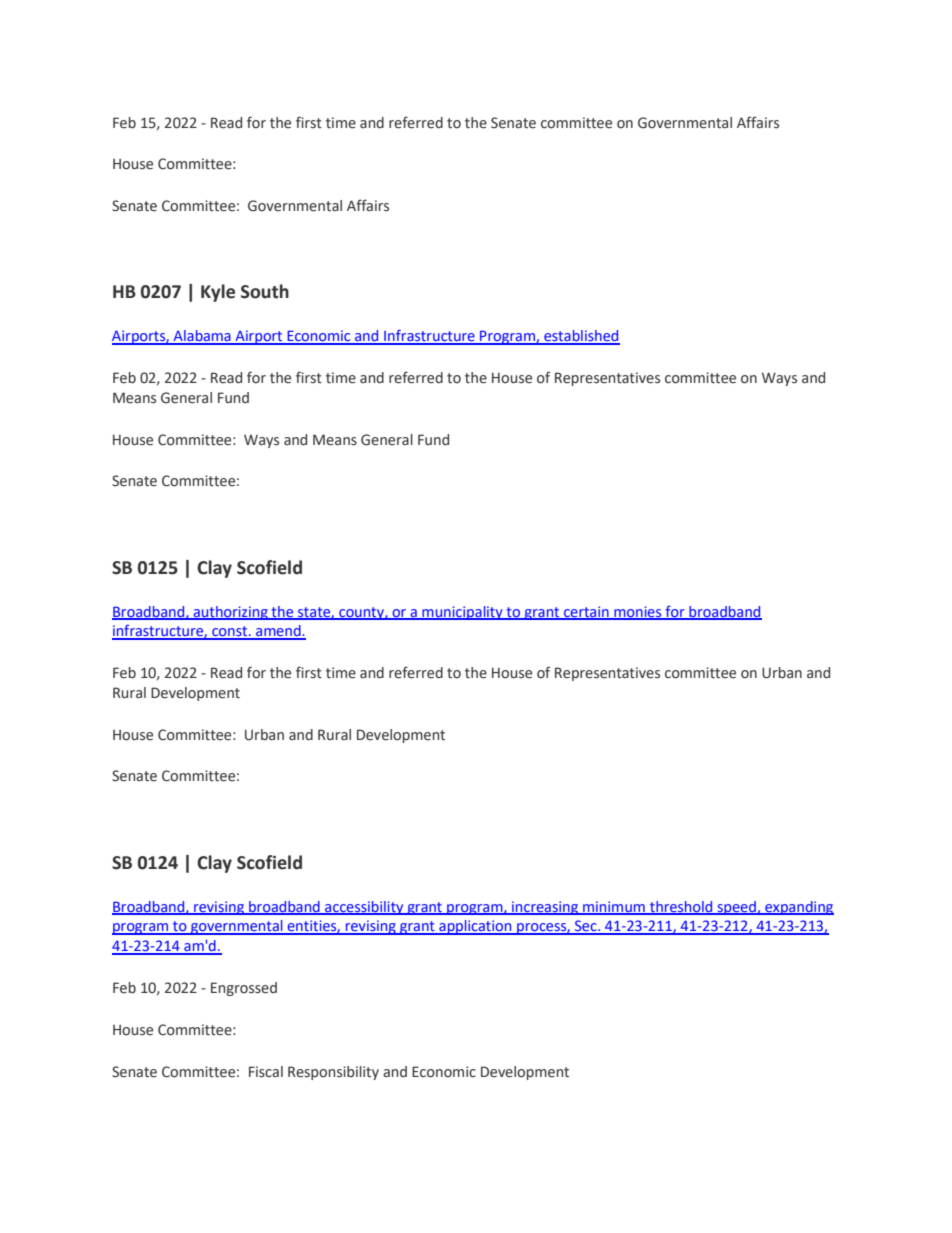 This screenshot has width=952, height=1233. I want to click on Fiscal, so click(266, 1072).
